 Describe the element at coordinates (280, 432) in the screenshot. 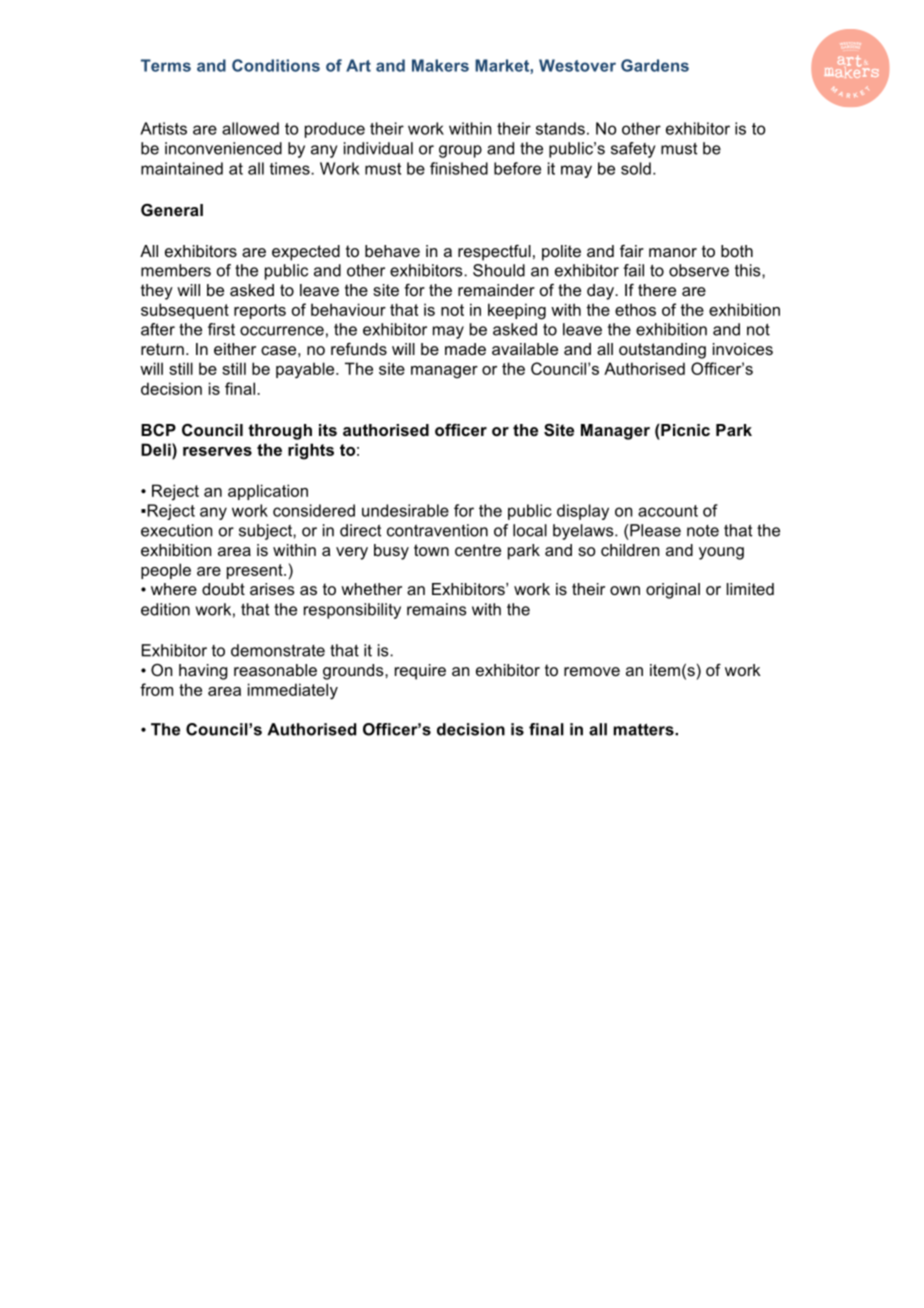

I see `through` at that location.
